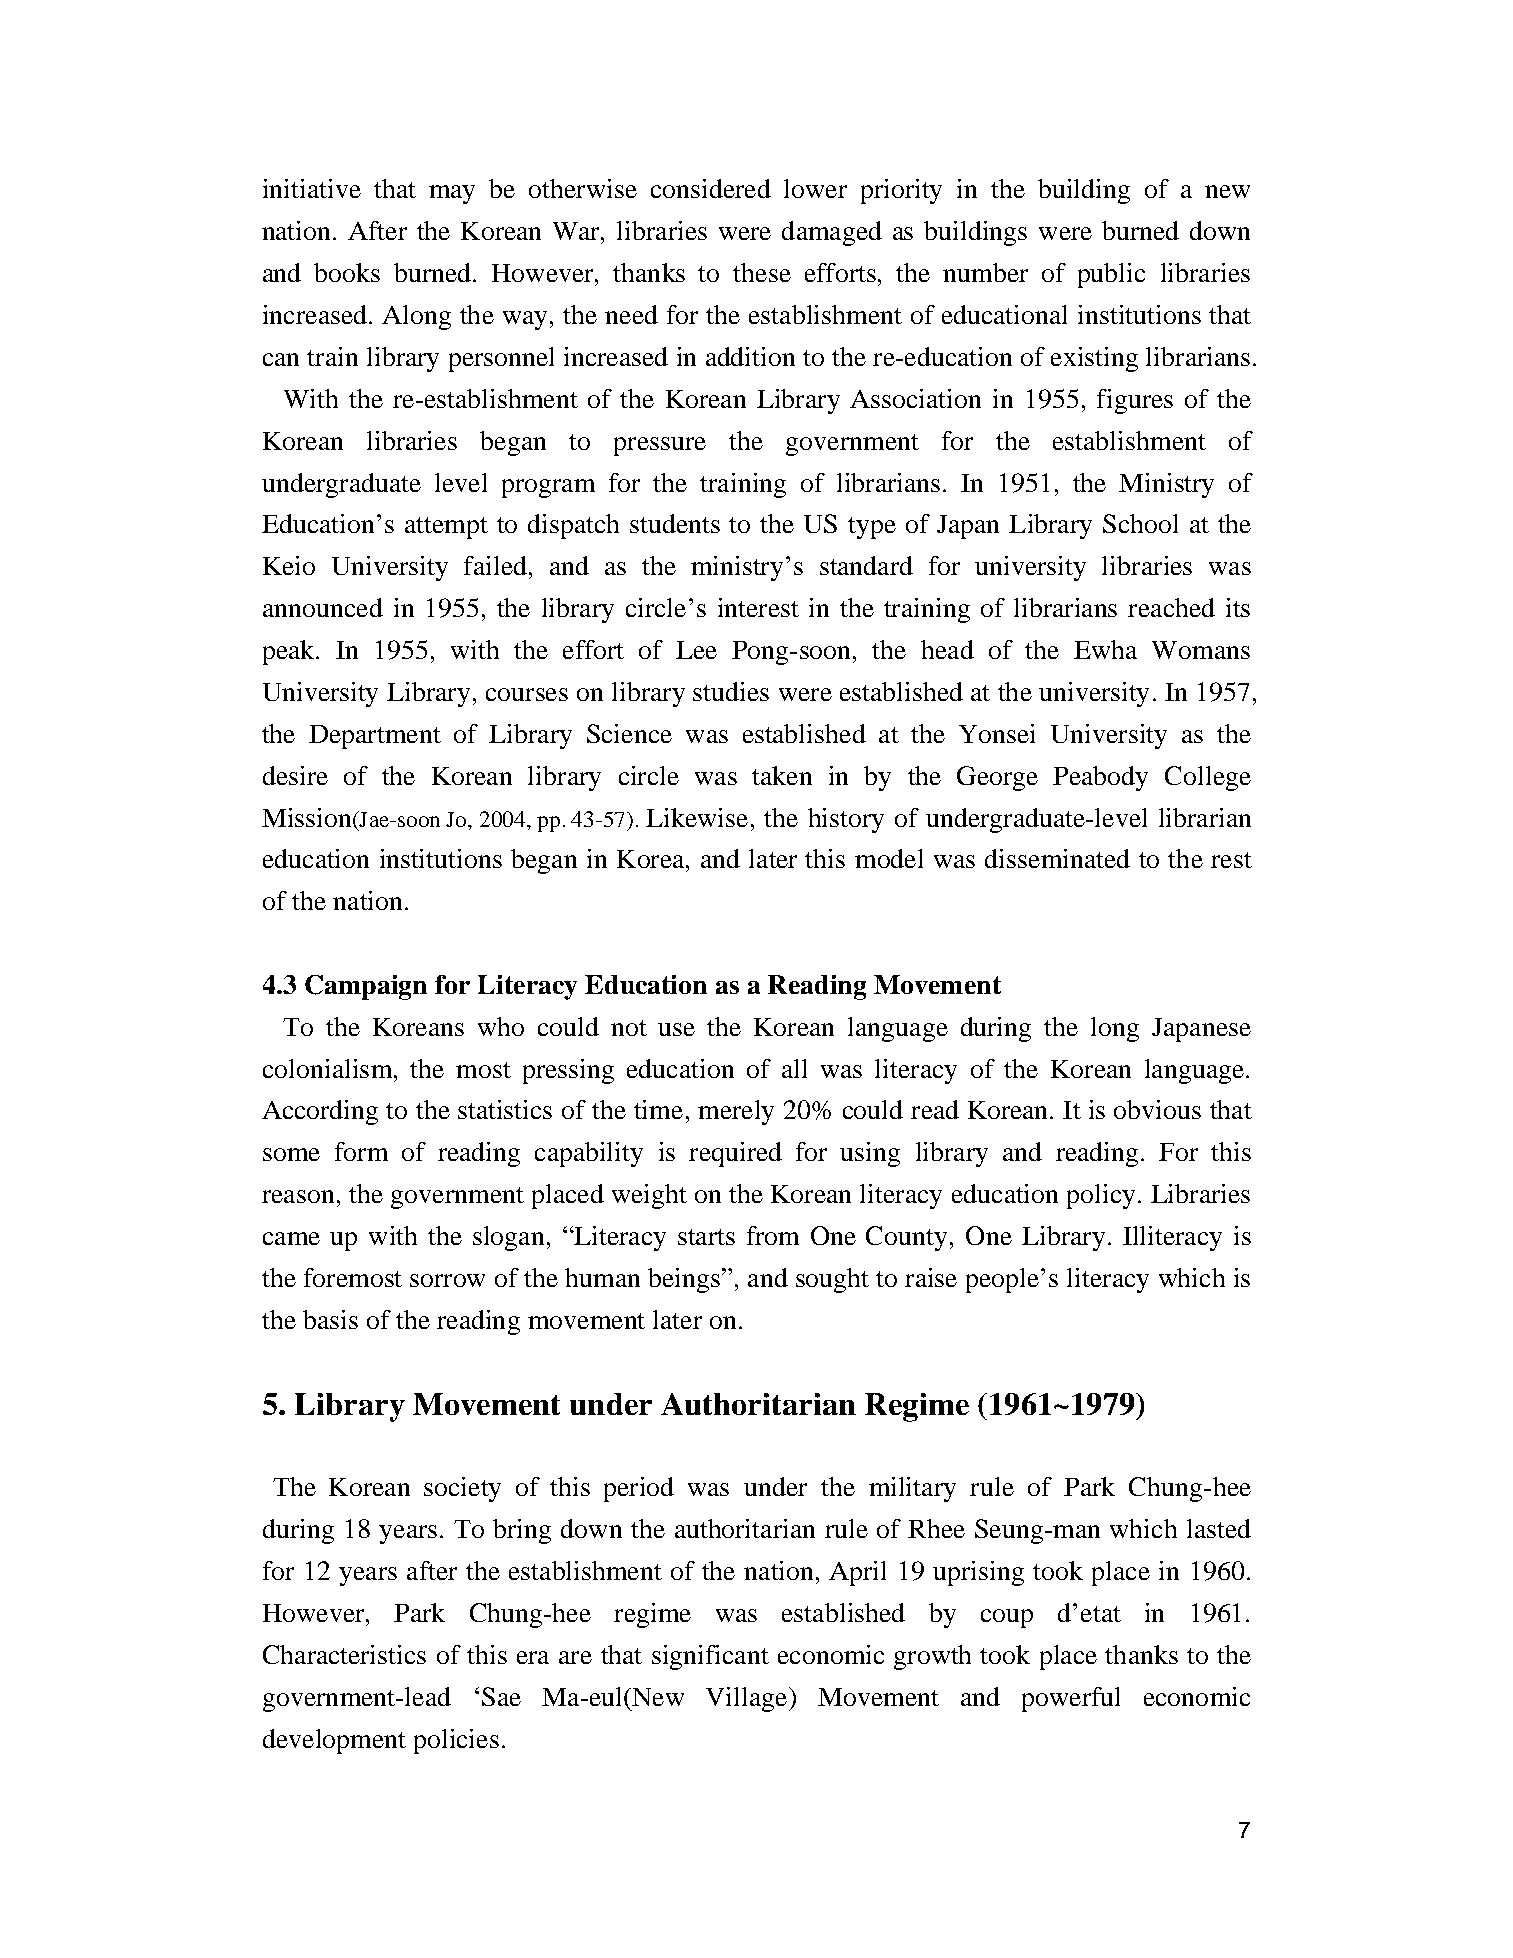  Describe the element at coordinates (1101, 1196) in the image. I see `policy` at that location.
